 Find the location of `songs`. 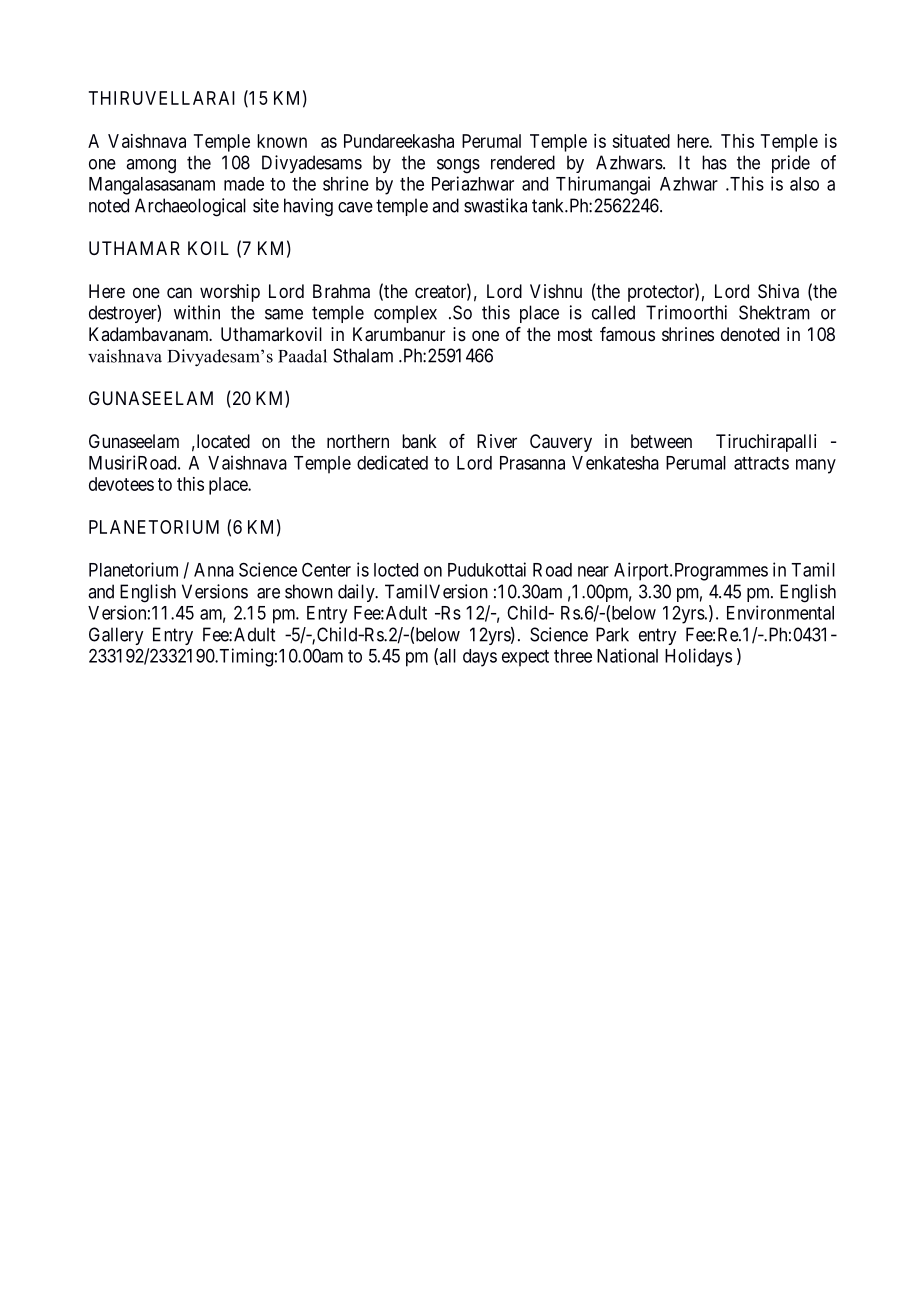

songs is located at coordinates (458, 166).
